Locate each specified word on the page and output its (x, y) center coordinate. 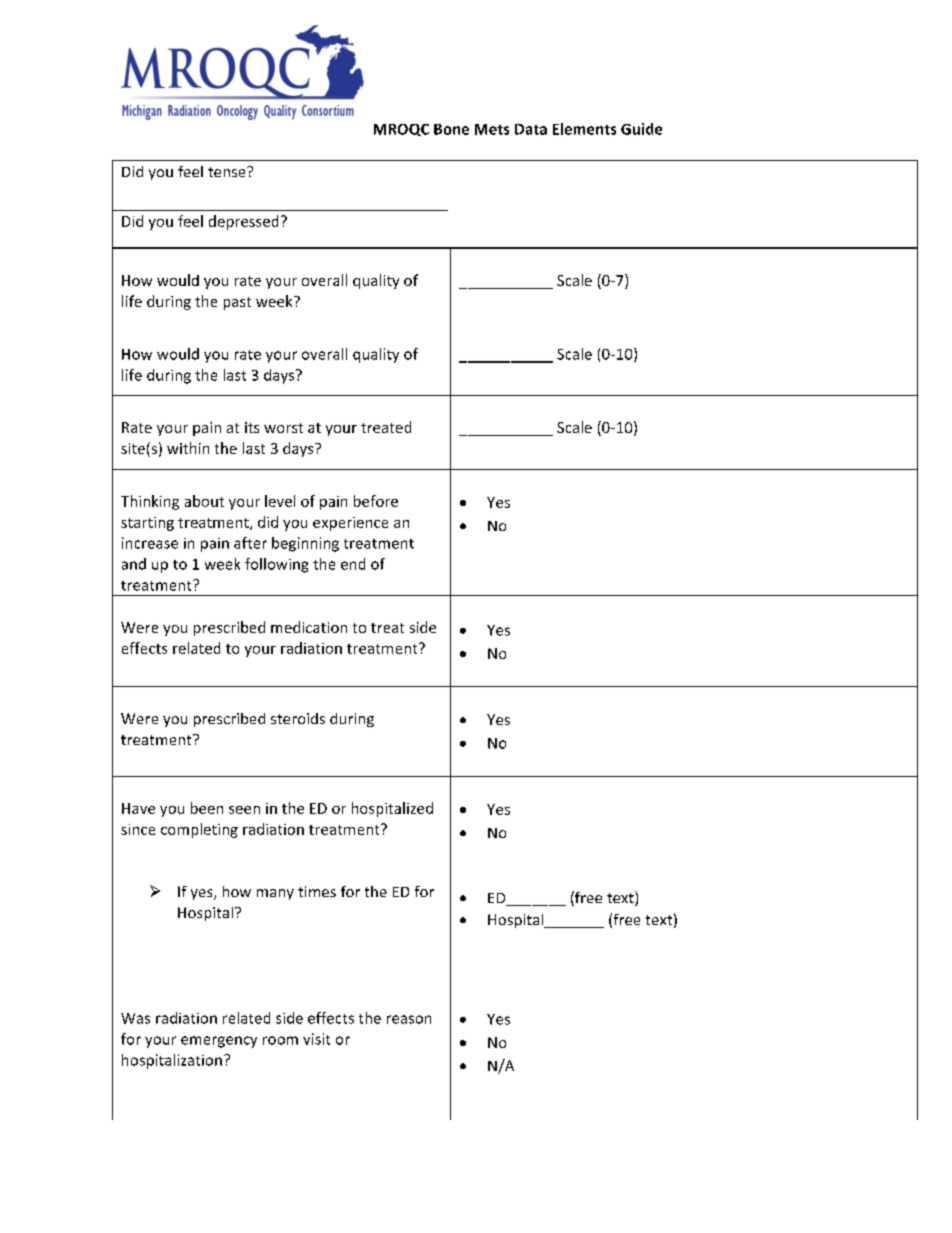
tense (228, 172)
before (376, 501)
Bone (451, 129)
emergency (219, 1042)
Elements (584, 129)
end (353, 564)
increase (150, 543)
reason (409, 1019)
